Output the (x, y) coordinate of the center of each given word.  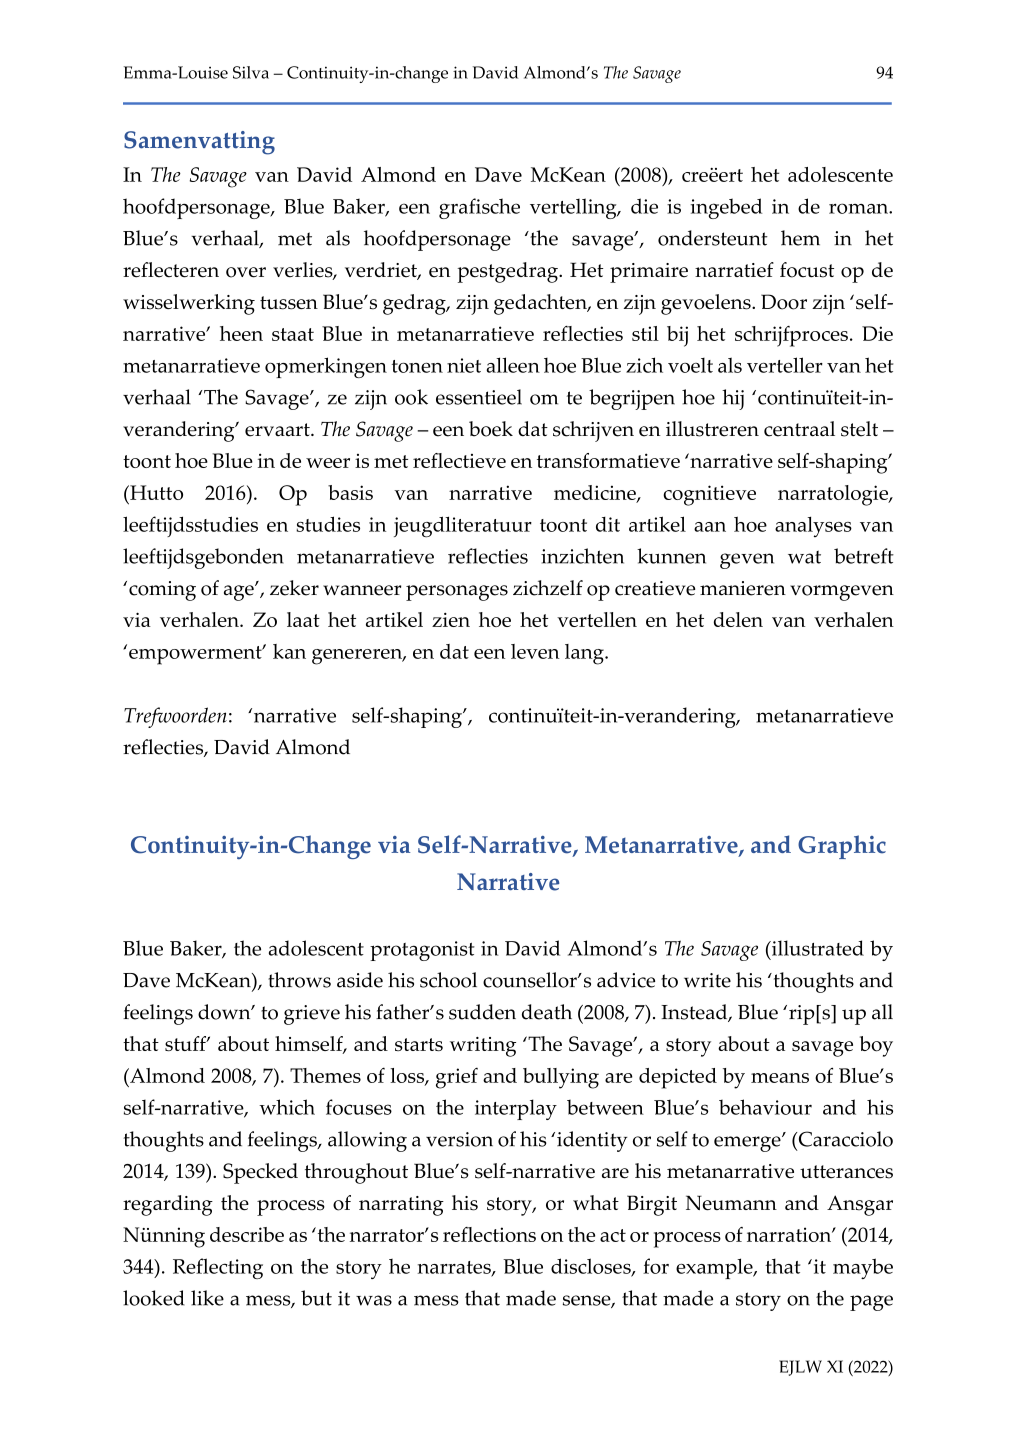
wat (804, 557)
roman (859, 208)
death (547, 1012)
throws (299, 980)
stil (645, 333)
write (707, 980)
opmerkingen (326, 367)
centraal (799, 429)
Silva (251, 72)
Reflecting (218, 1268)
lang (585, 654)
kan (289, 651)
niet (464, 365)
